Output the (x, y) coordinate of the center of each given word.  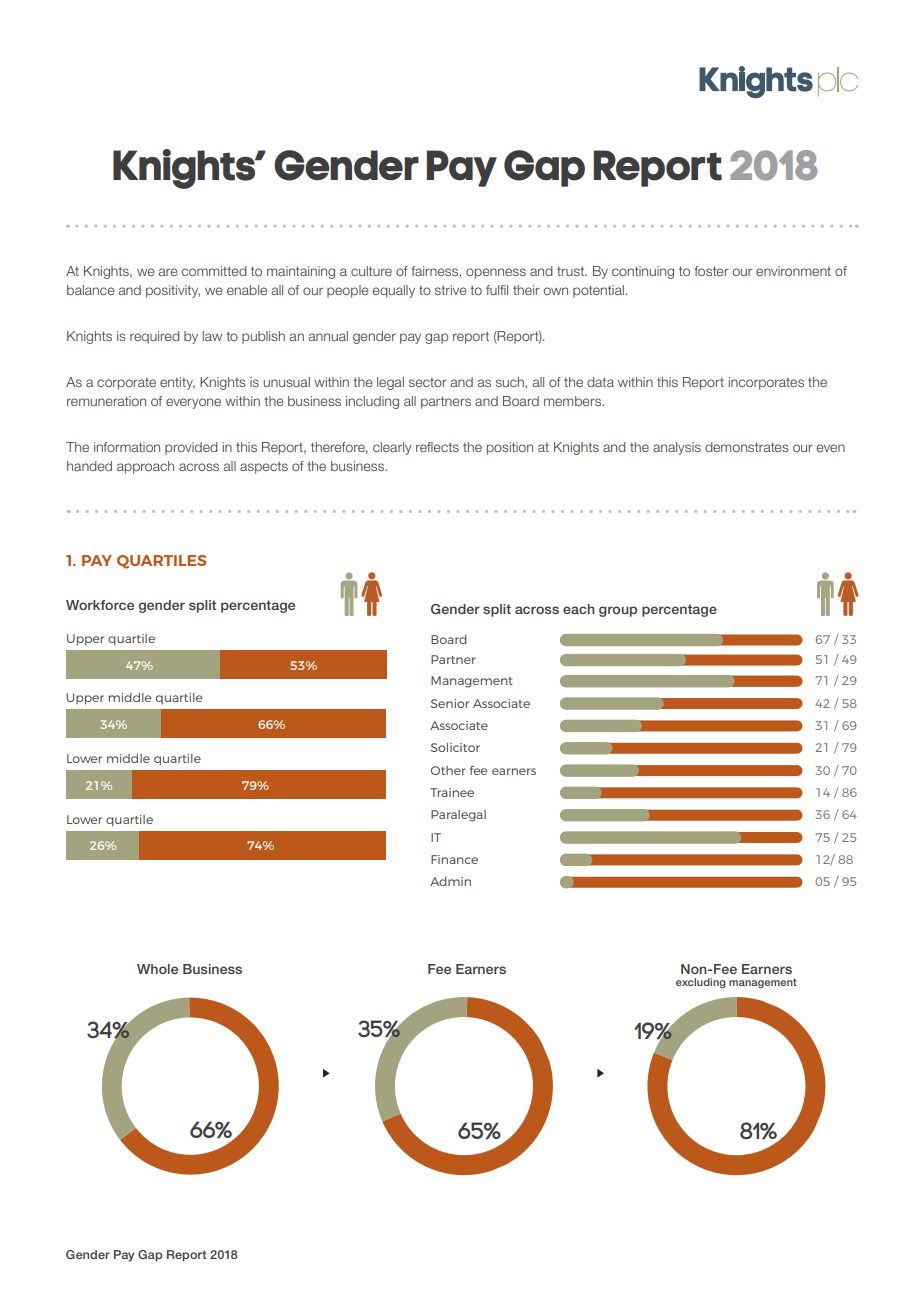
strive (450, 290)
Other (448, 770)
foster (711, 271)
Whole (157, 969)
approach (145, 467)
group (618, 611)
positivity (173, 291)
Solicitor (455, 747)
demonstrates (747, 447)
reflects (437, 447)
